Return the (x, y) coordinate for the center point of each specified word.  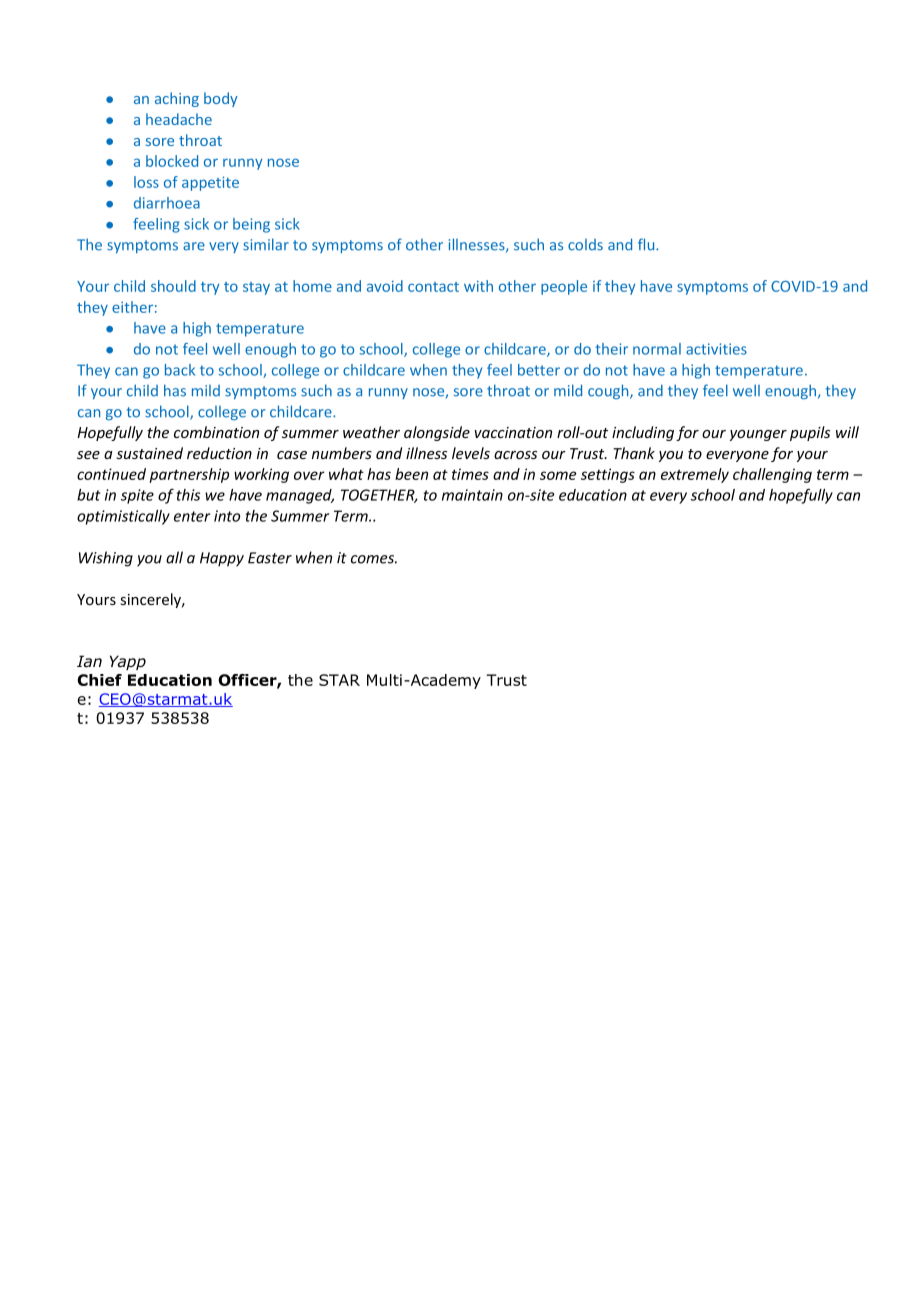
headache (179, 119)
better (539, 370)
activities (716, 349)
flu (647, 244)
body (221, 99)
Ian (89, 661)
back (180, 370)
